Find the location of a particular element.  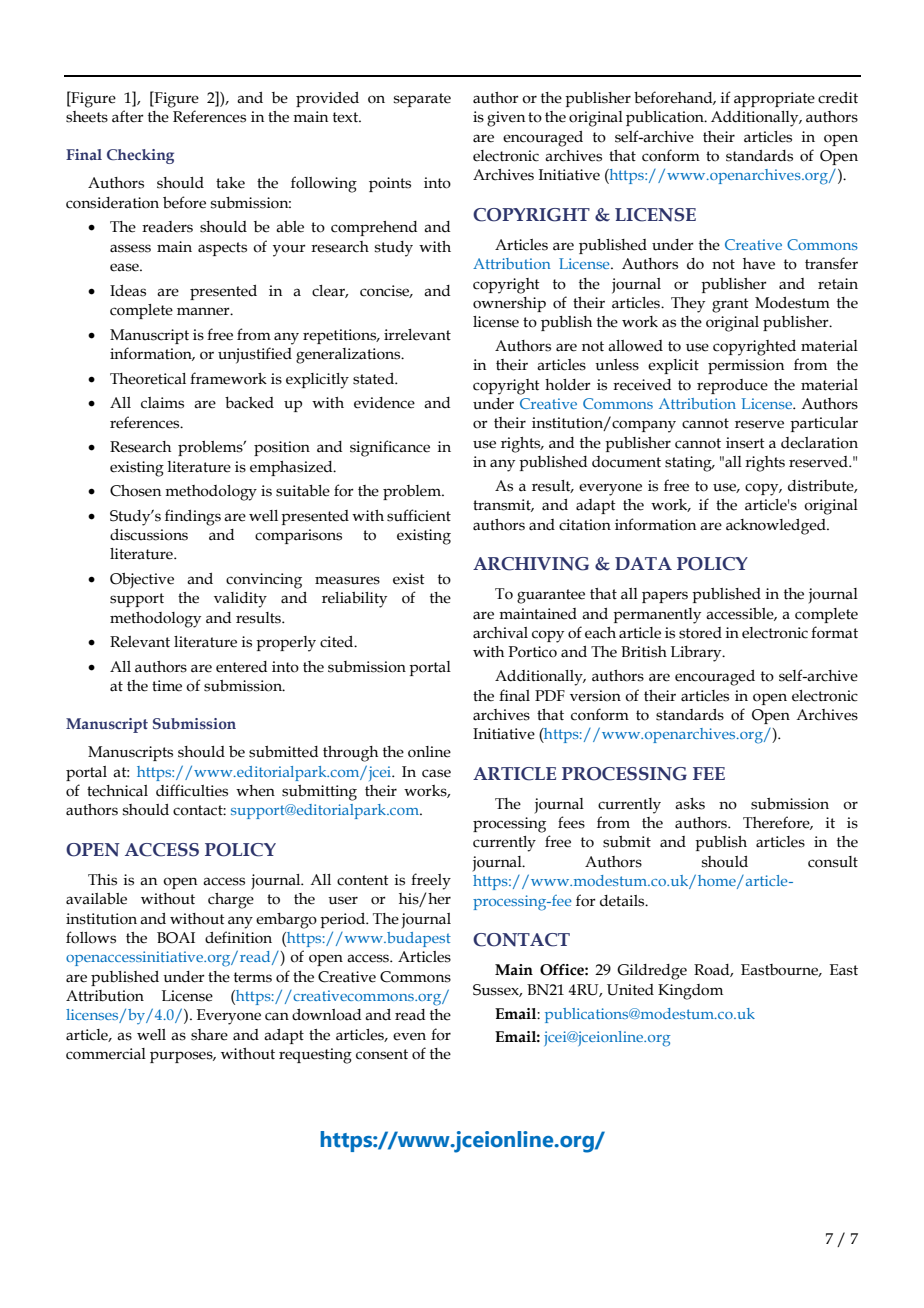

acknowledged is located at coordinates (777, 527).
